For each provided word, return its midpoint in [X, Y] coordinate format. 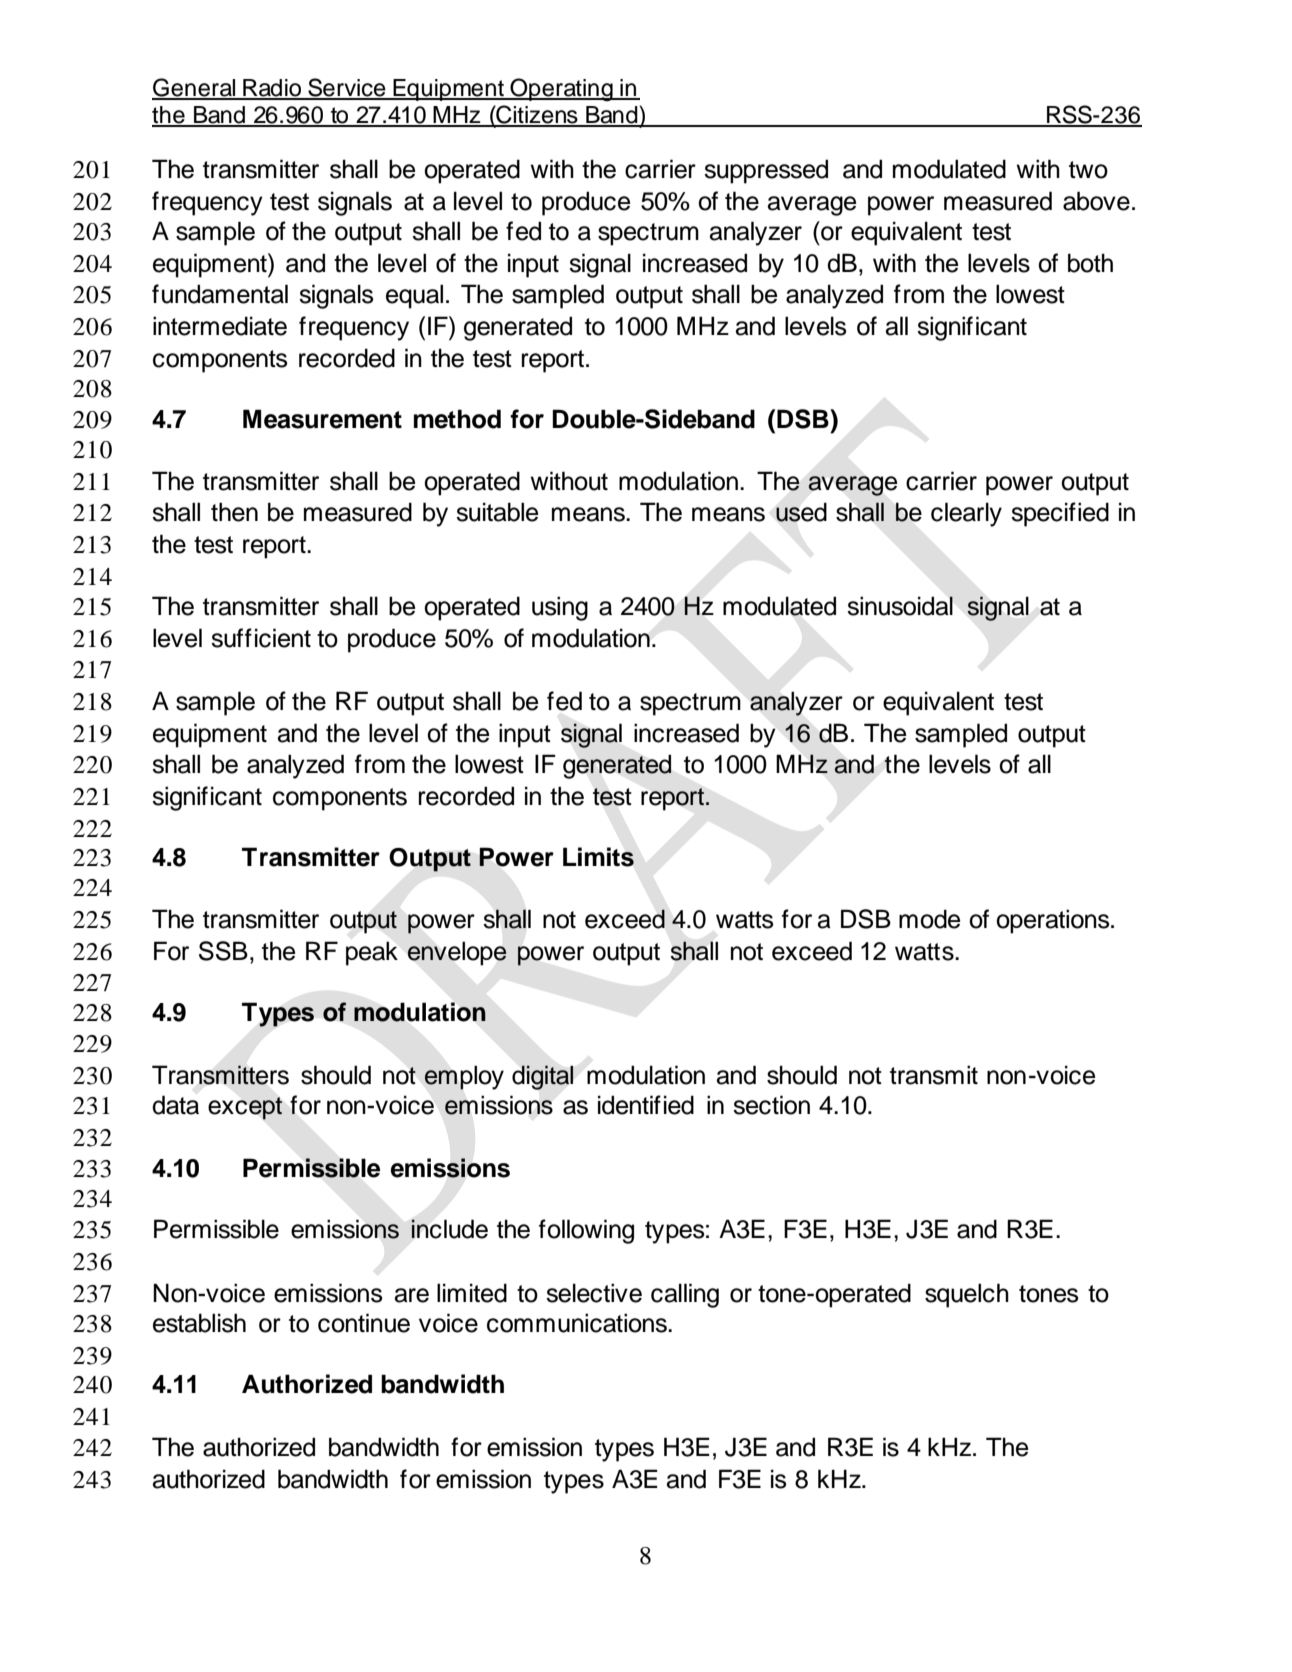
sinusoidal [900, 606]
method [457, 419]
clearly [966, 514]
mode [929, 919]
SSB [223, 951]
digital [543, 1077]
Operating [561, 90]
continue [364, 1323]
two [1088, 170]
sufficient [261, 638]
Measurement [322, 419]
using [560, 608]
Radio [272, 89]
